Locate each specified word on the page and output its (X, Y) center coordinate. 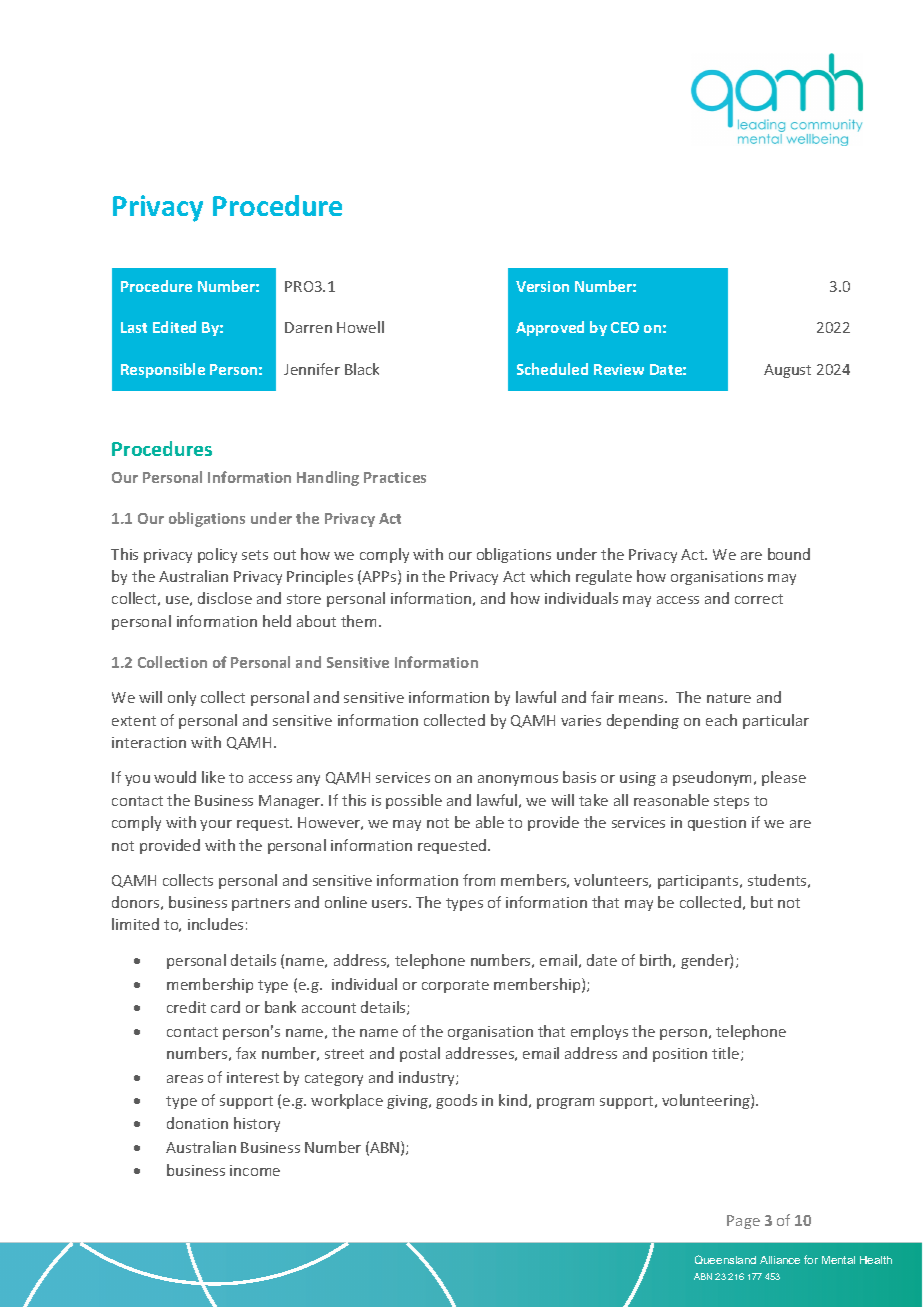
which (550, 576)
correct (759, 599)
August (787, 371)
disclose (225, 598)
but (762, 902)
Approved (550, 328)
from (479, 880)
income (255, 1170)
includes (215, 924)
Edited (174, 327)
